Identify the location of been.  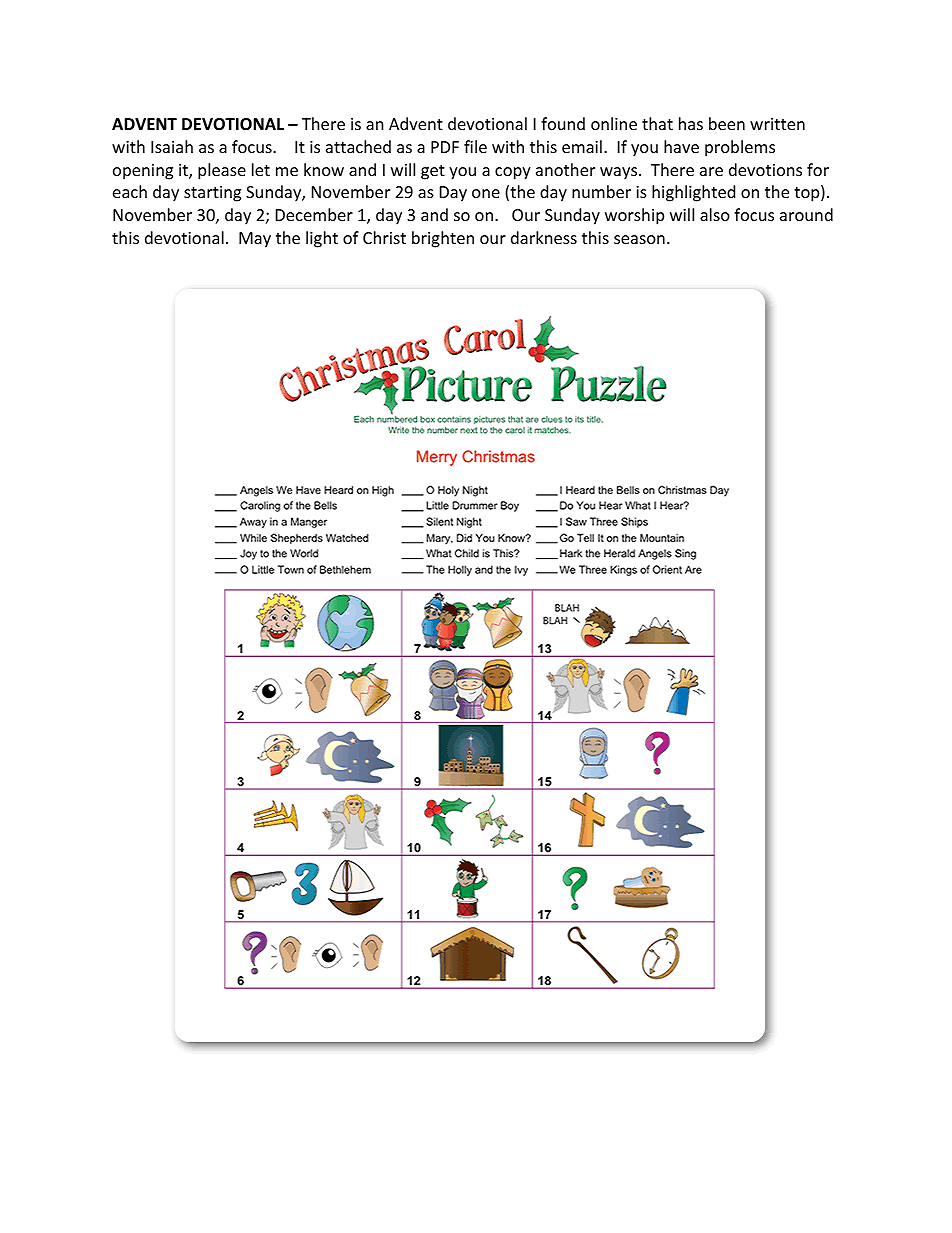
(727, 123).
